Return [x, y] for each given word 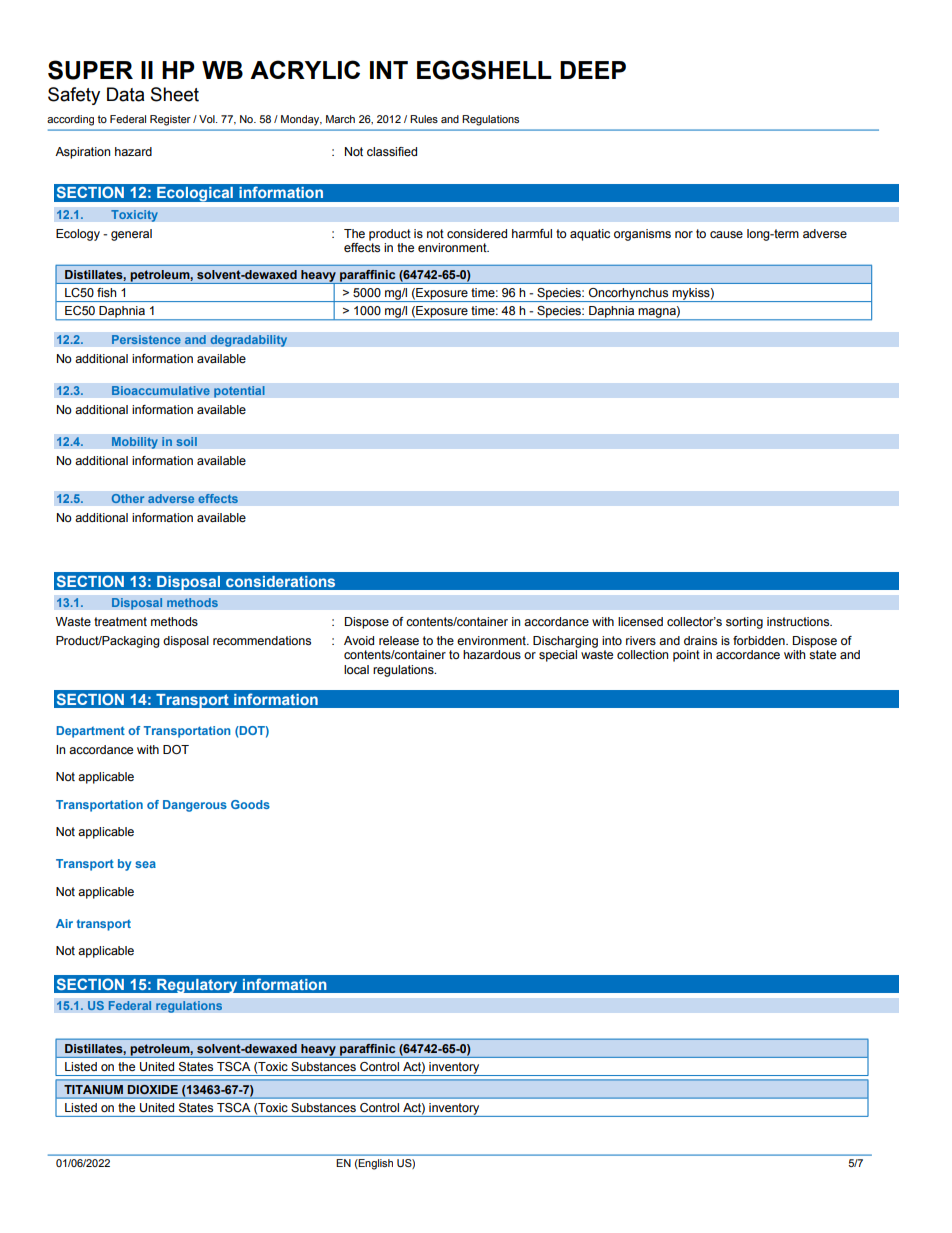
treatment [120, 621]
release [399, 640]
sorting [744, 623]
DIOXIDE [153, 1089]
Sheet [175, 94]
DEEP [593, 70]
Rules [424, 119]
